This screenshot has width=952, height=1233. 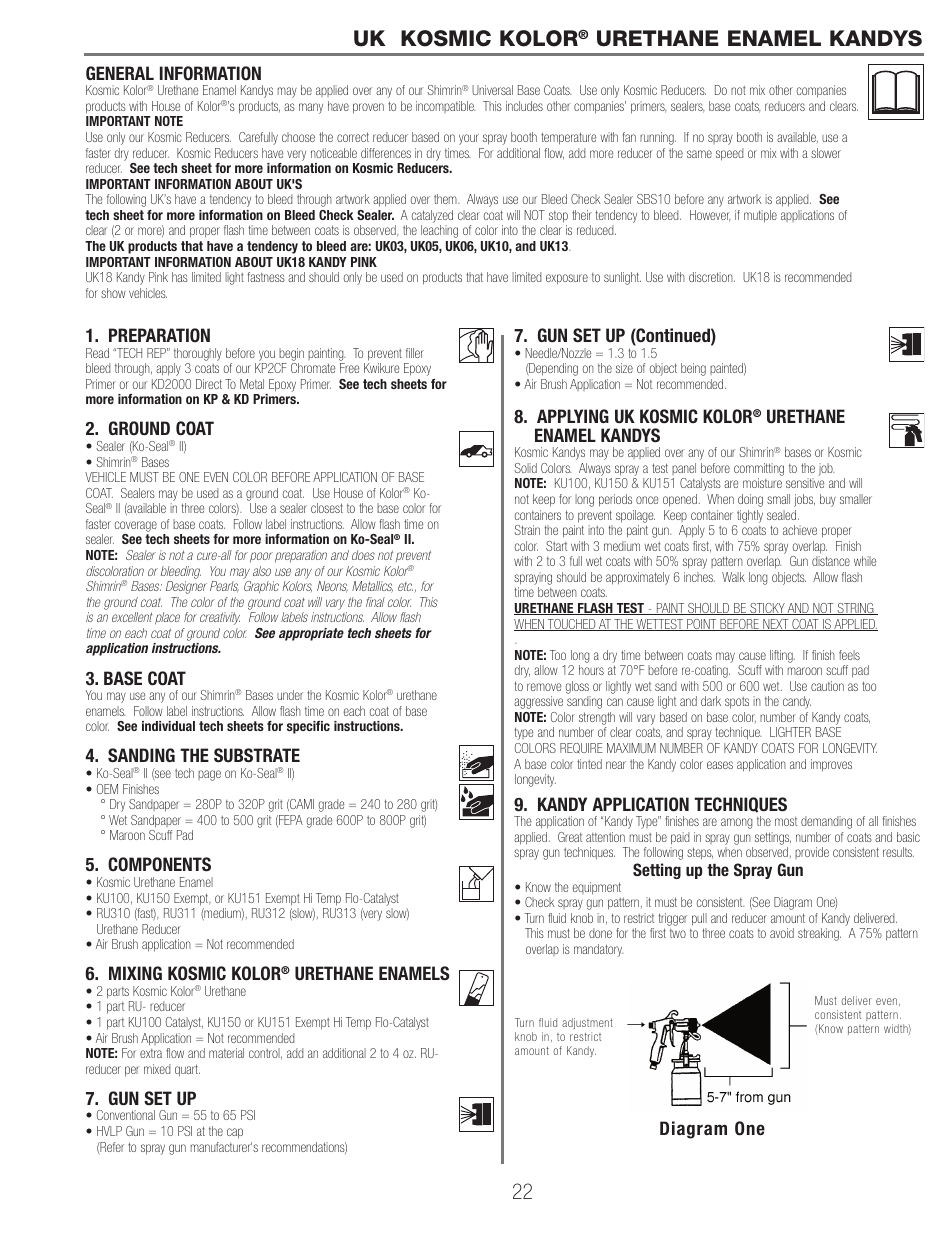 What do you see at coordinates (524, 106) in the screenshot?
I see `includes` at bounding box center [524, 106].
